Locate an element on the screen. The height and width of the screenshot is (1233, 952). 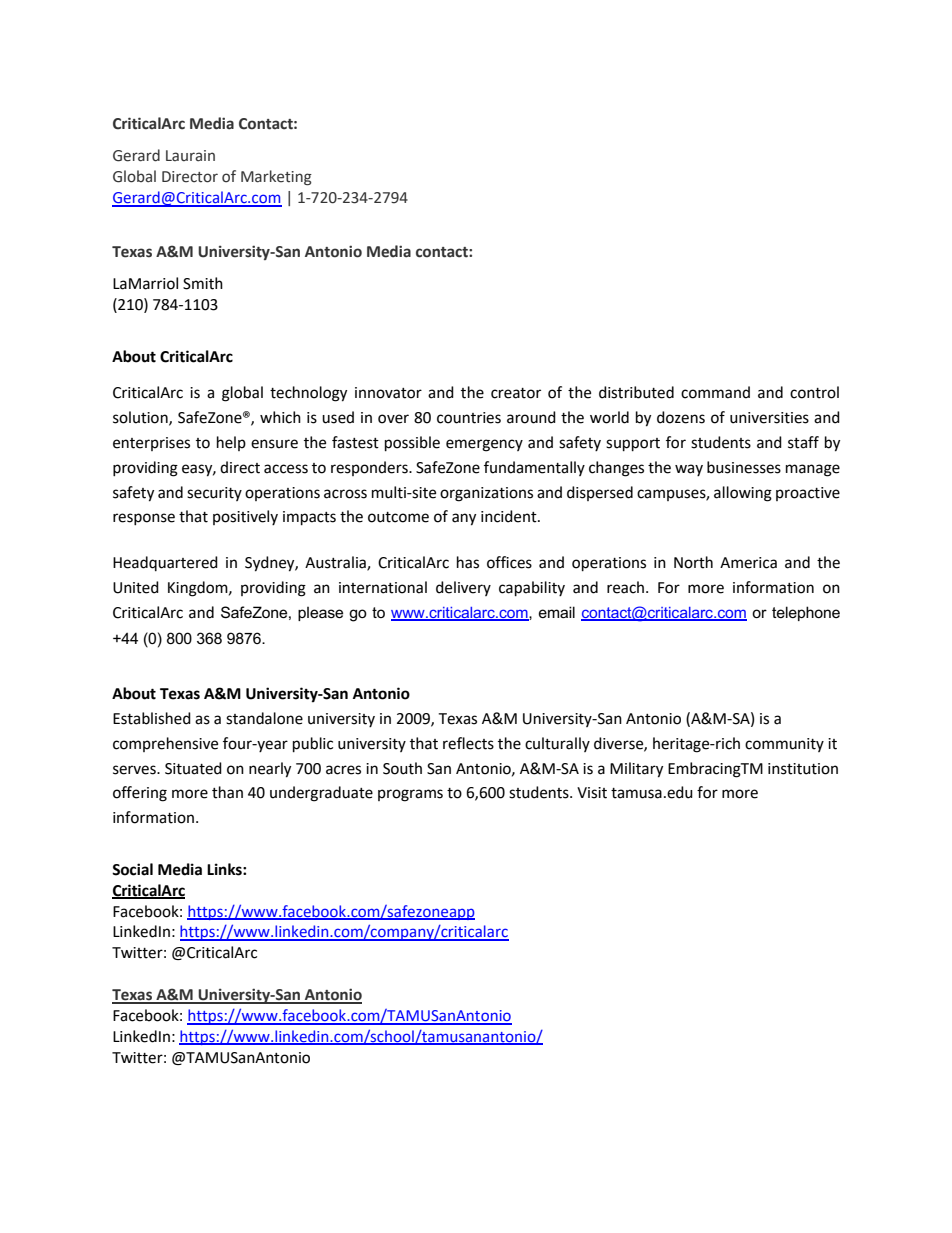
incident is located at coordinates (510, 516).
